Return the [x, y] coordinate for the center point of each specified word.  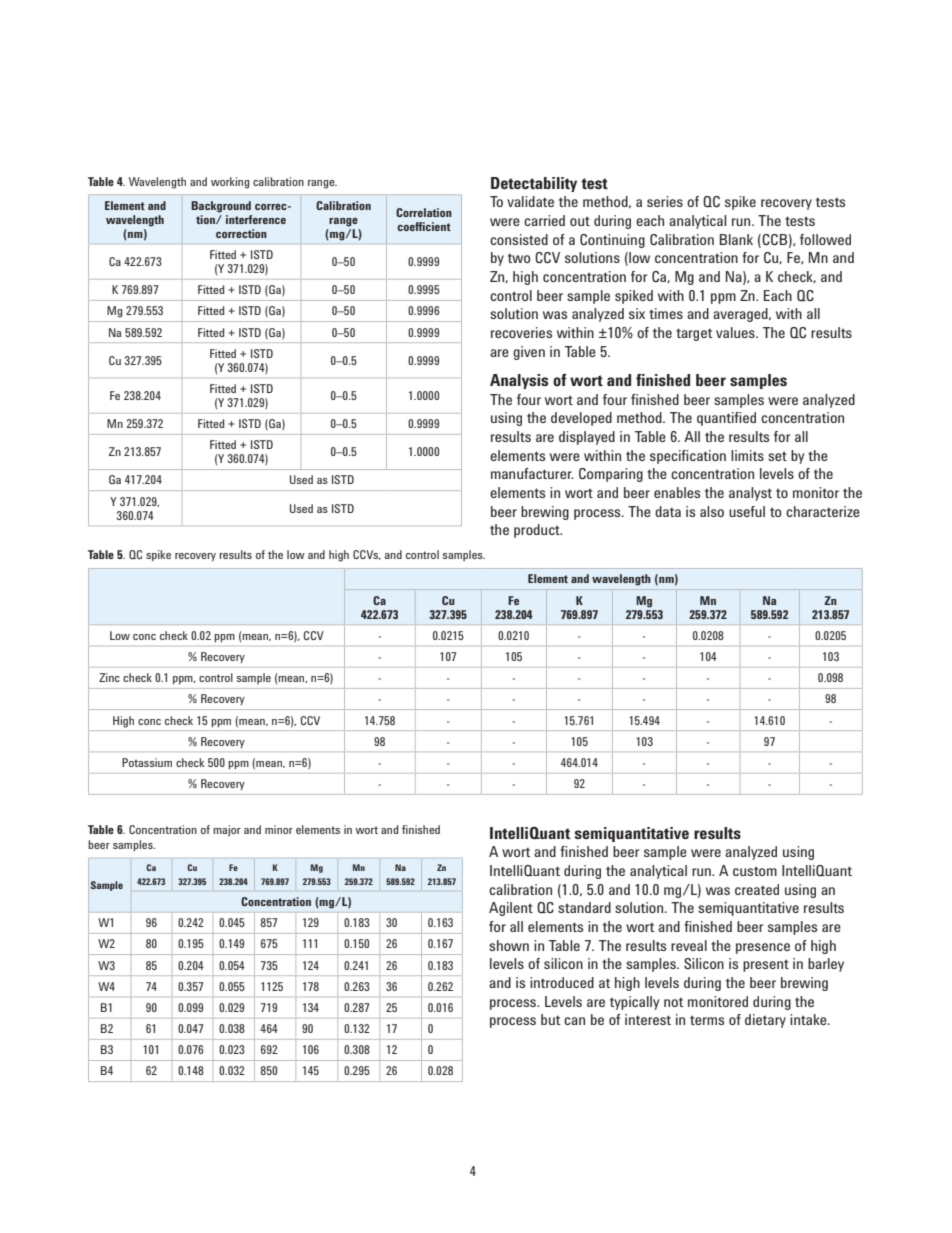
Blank [736, 239]
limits [747, 455]
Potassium [147, 762]
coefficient [424, 226]
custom [755, 871]
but [550, 1019]
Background [221, 207]
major [227, 831]
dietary [765, 1021]
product [538, 531]
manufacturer [532, 473]
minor [279, 829]
